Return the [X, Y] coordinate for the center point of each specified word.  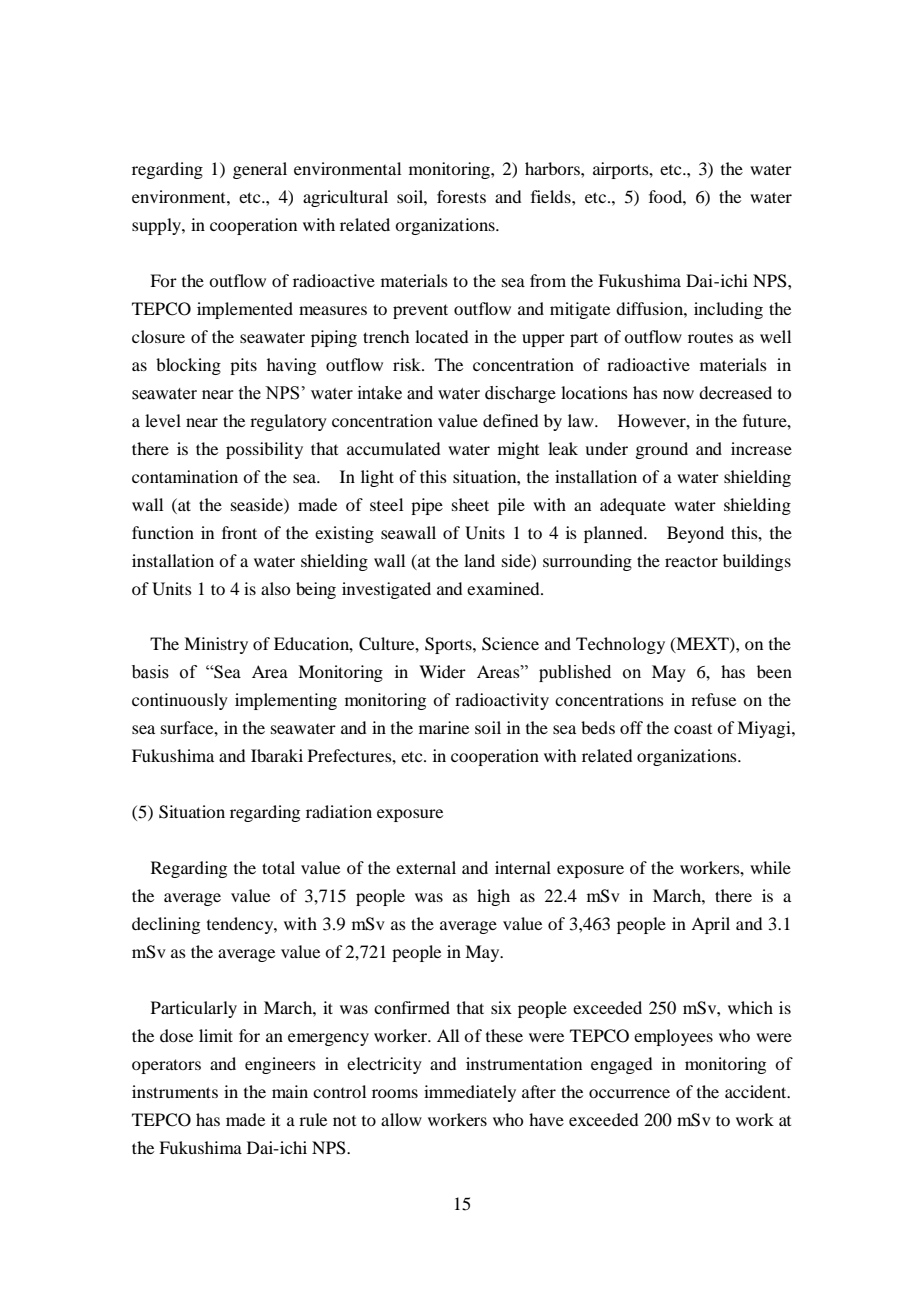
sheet [470, 504]
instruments [175, 1091]
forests [461, 196]
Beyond [695, 534]
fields [552, 196]
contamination [185, 476]
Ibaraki [277, 755]
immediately [470, 1093]
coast [693, 729]
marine [444, 727]
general [260, 170]
